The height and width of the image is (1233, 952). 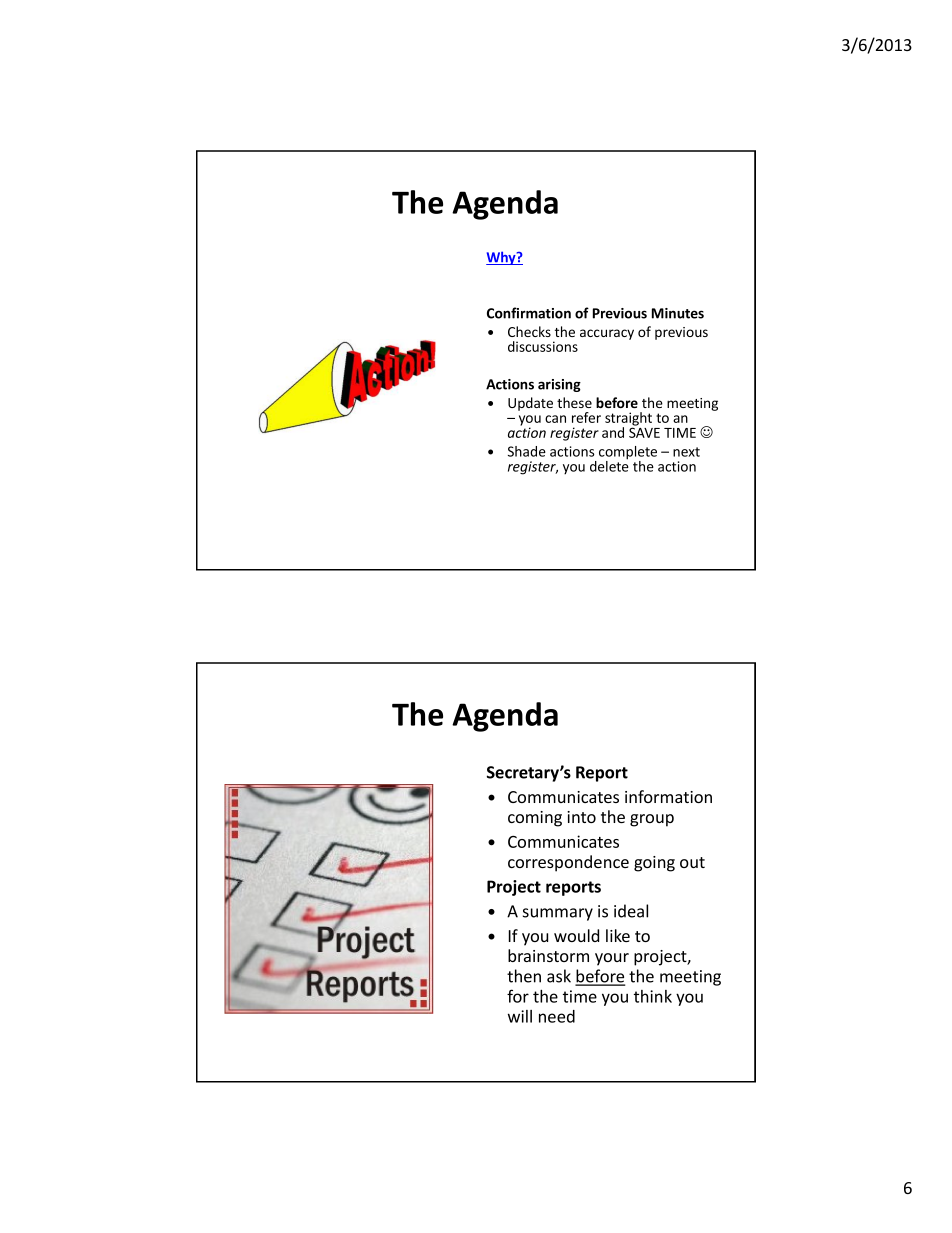 What do you see at coordinates (654, 864) in the image?
I see `going` at bounding box center [654, 864].
